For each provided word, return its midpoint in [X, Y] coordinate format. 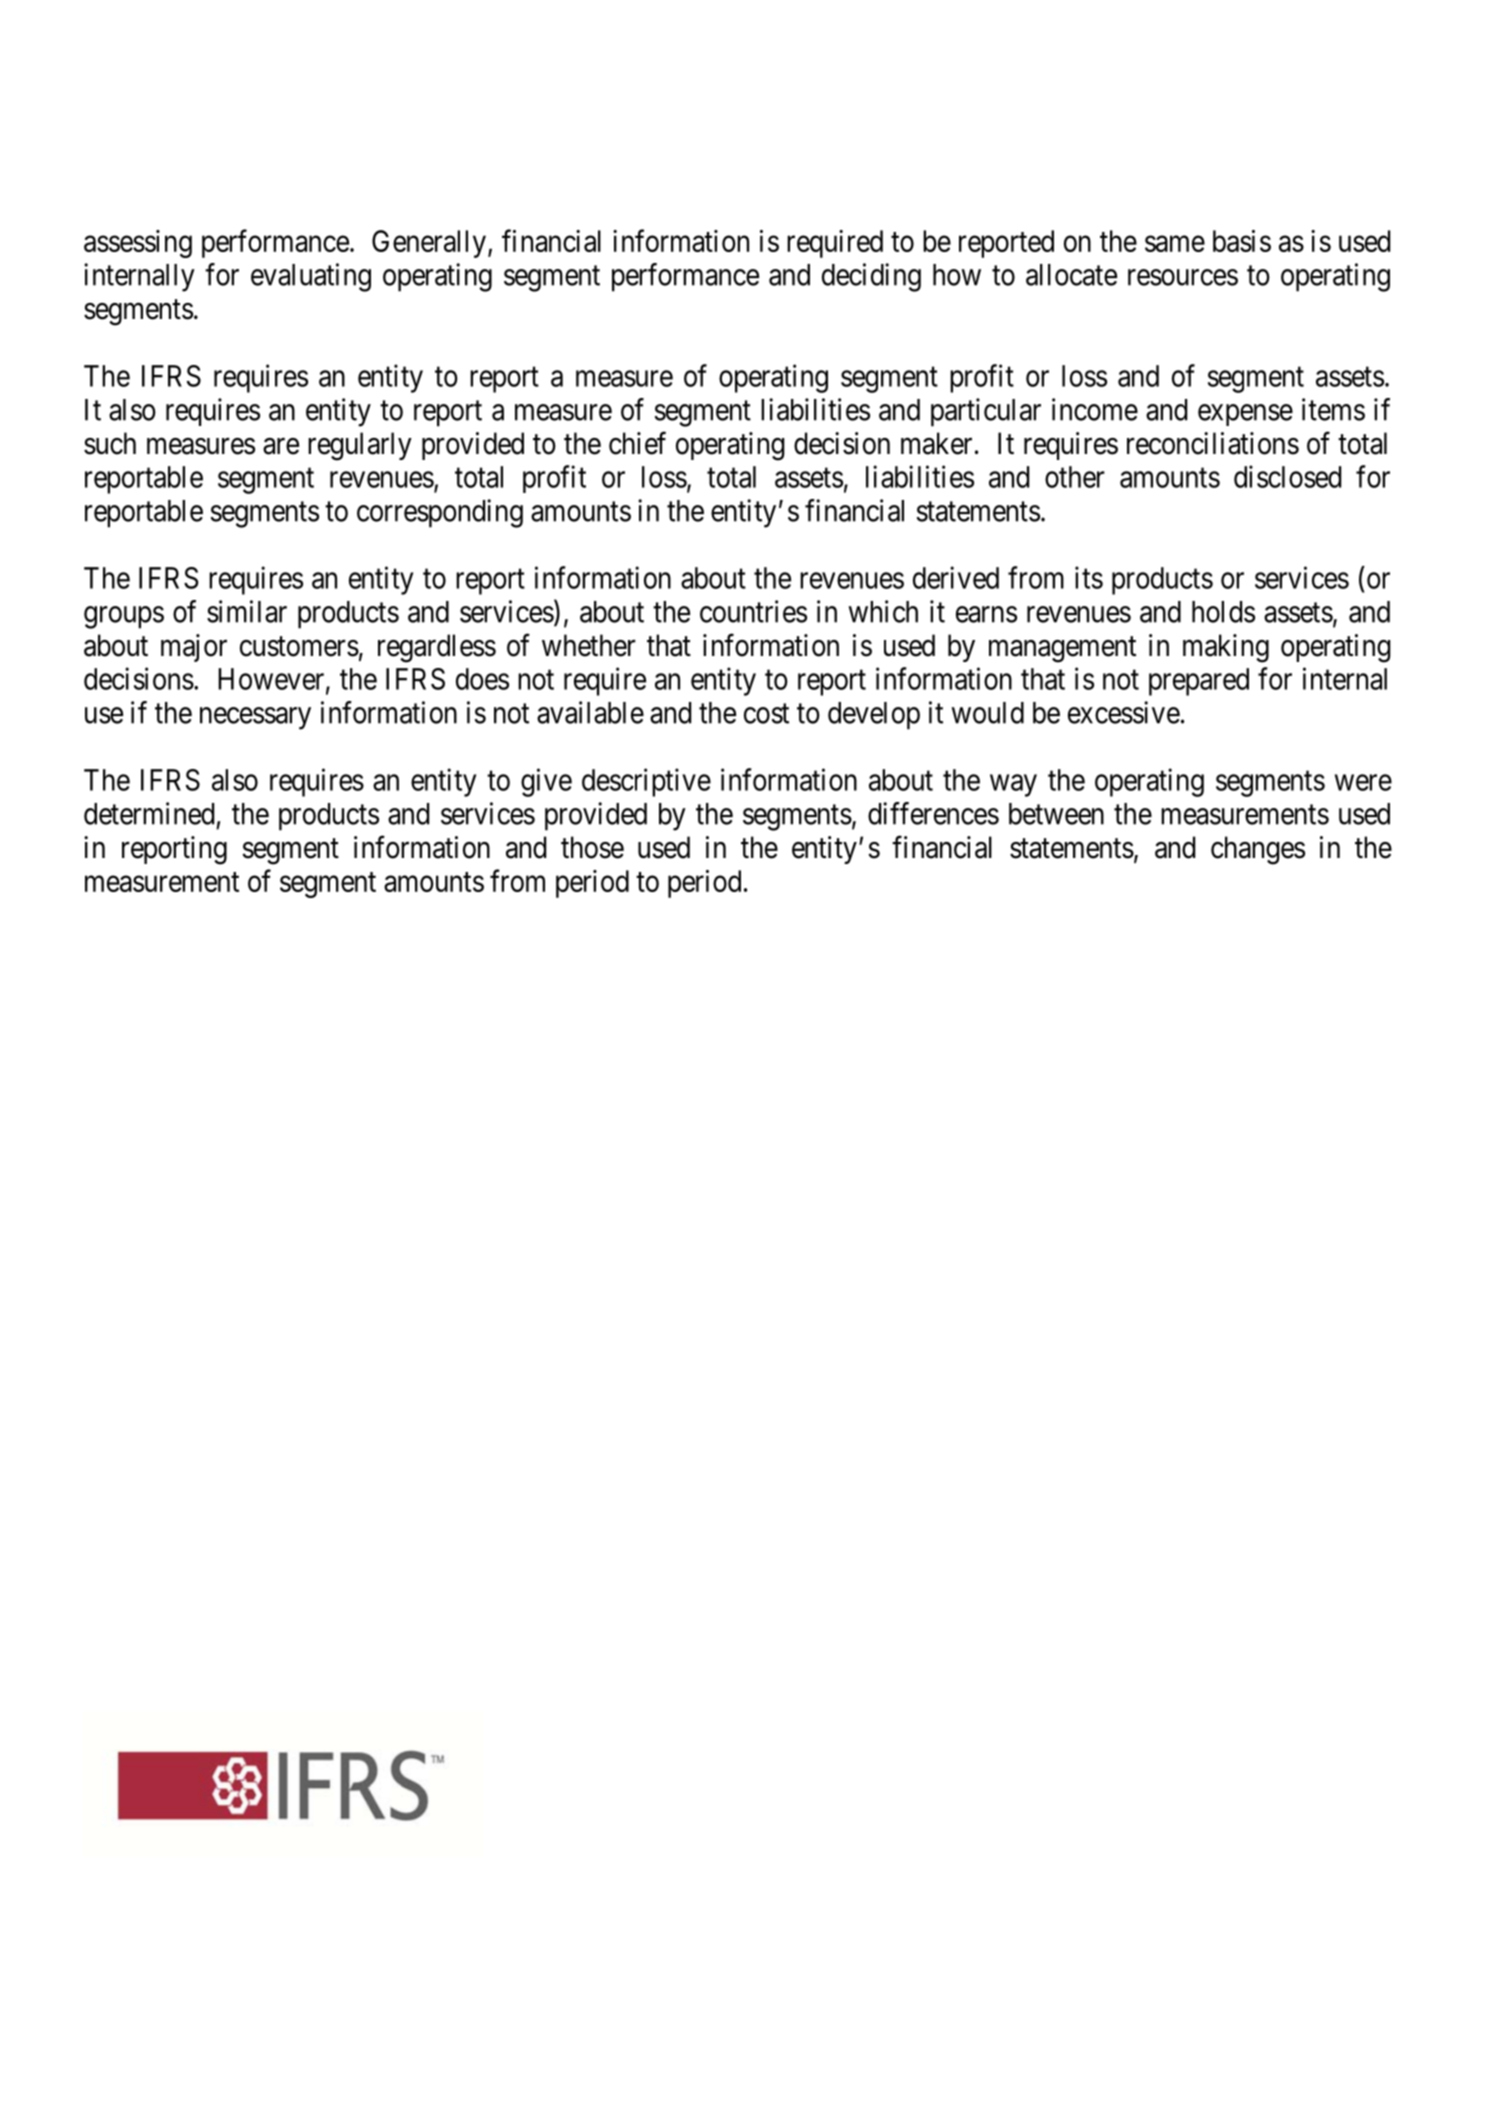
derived [956, 577]
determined [149, 813]
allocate [1071, 275]
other [1075, 477]
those [592, 847]
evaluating [311, 277]
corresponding [440, 513]
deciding [871, 277]
